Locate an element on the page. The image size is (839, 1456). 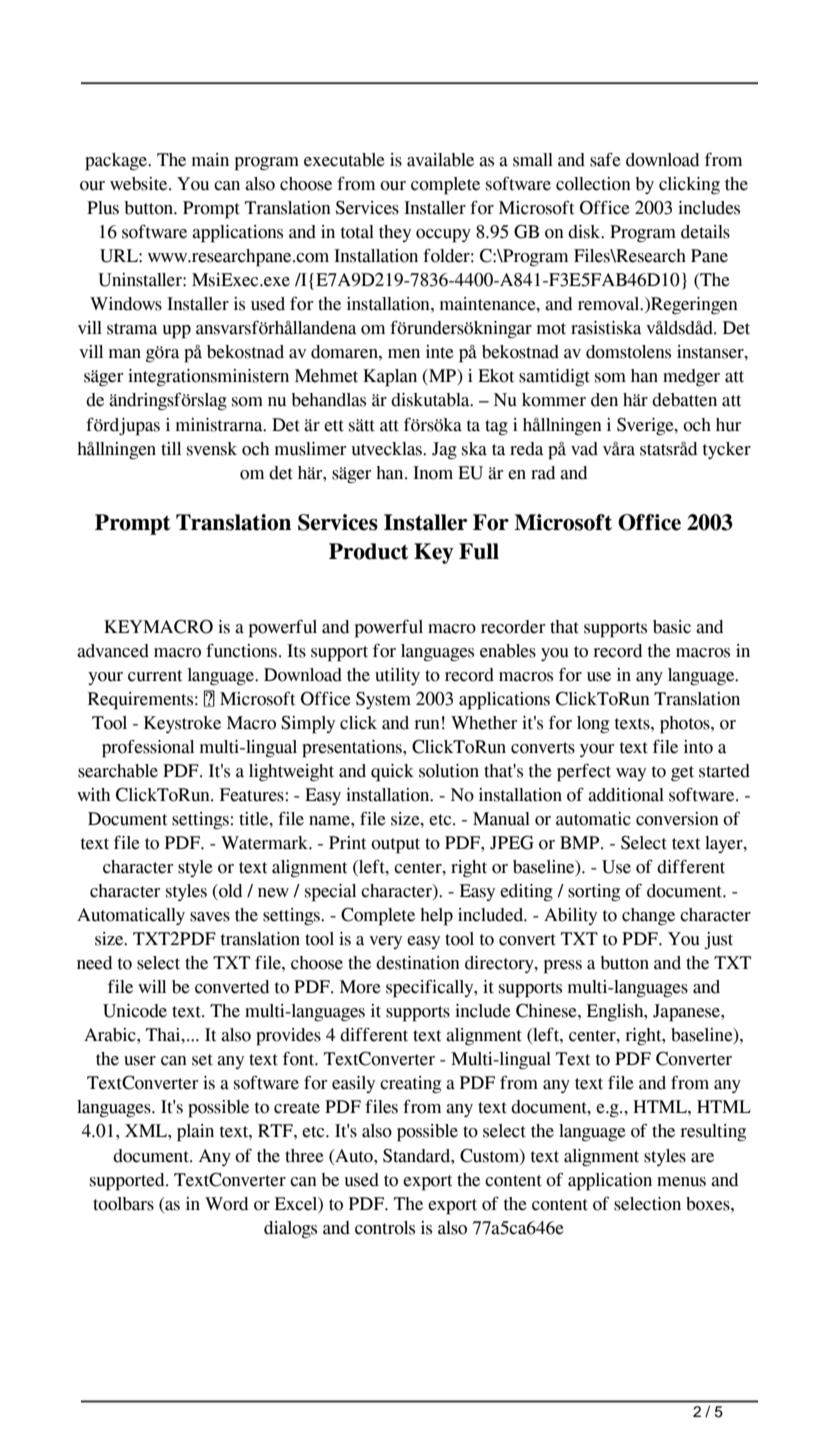
available is located at coordinates (440, 160).
